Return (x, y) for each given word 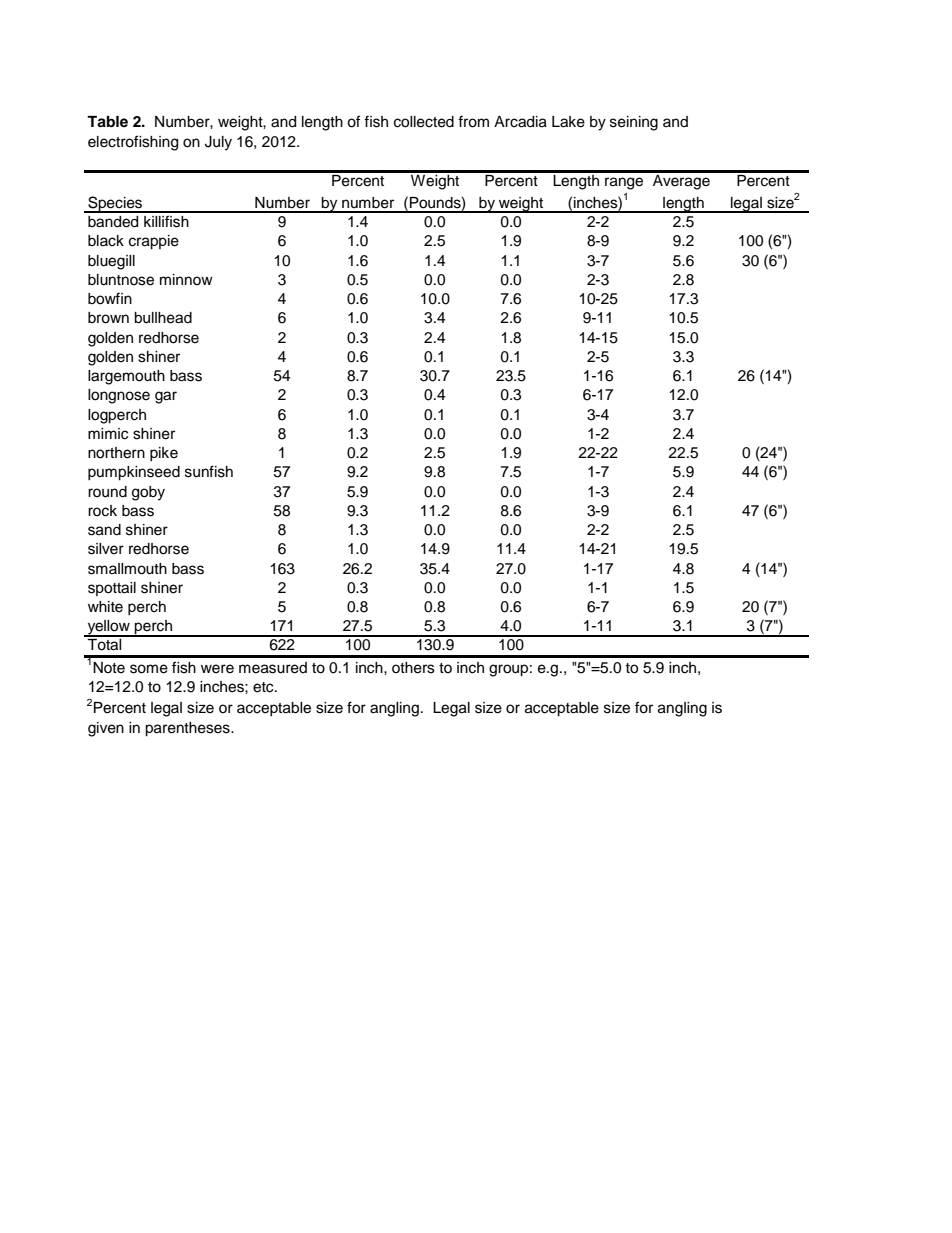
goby (148, 493)
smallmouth (127, 569)
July (218, 143)
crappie (154, 242)
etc (264, 687)
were (217, 669)
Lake (568, 122)
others (413, 668)
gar (166, 397)
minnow (186, 279)
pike (164, 454)
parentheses (188, 729)
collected (424, 122)
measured (273, 668)
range (624, 183)
